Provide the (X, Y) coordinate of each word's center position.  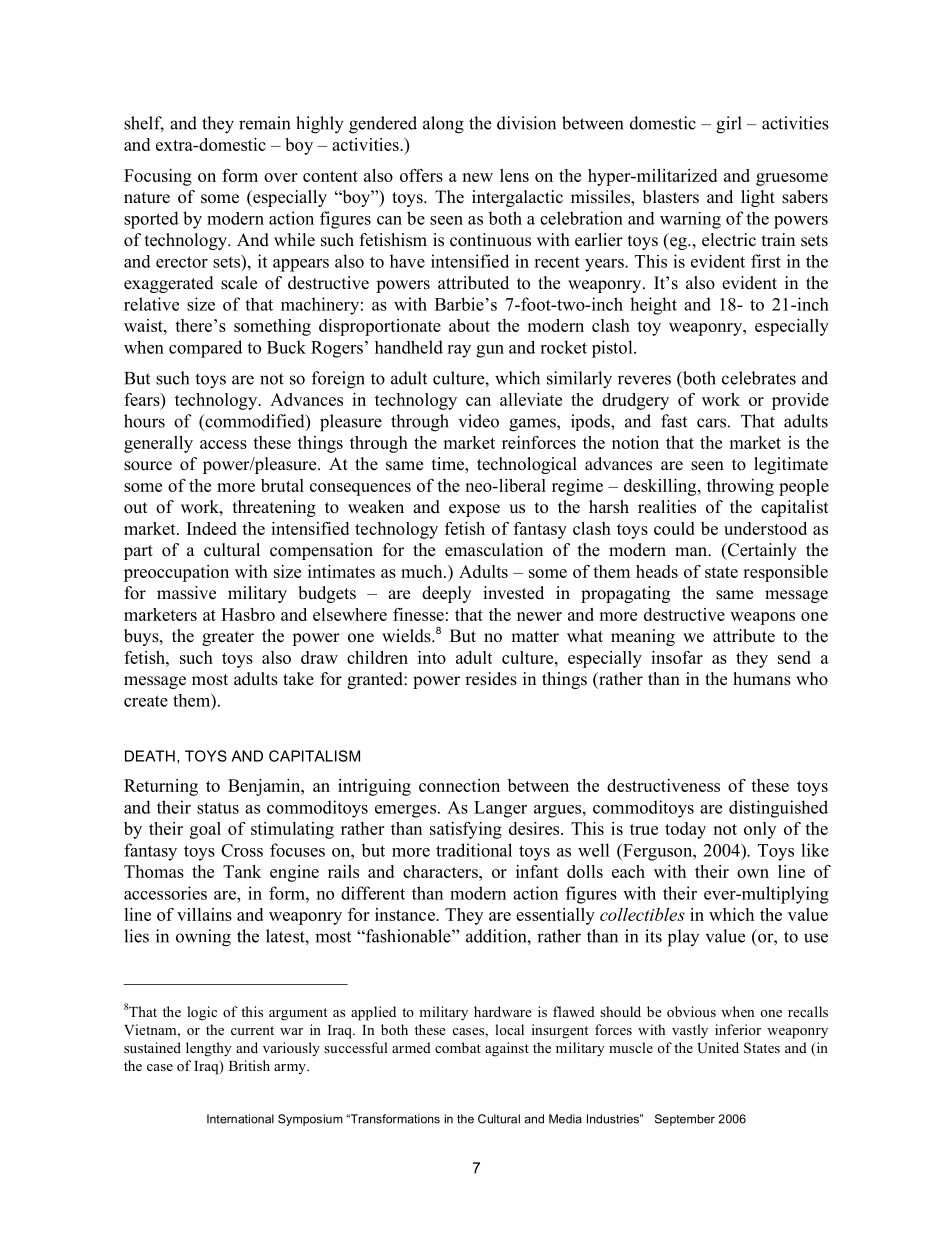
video (479, 421)
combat (458, 1047)
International (240, 1119)
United (718, 1048)
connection (459, 785)
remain (264, 123)
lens (514, 175)
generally (158, 444)
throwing (740, 487)
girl (729, 125)
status (218, 808)
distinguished (778, 809)
